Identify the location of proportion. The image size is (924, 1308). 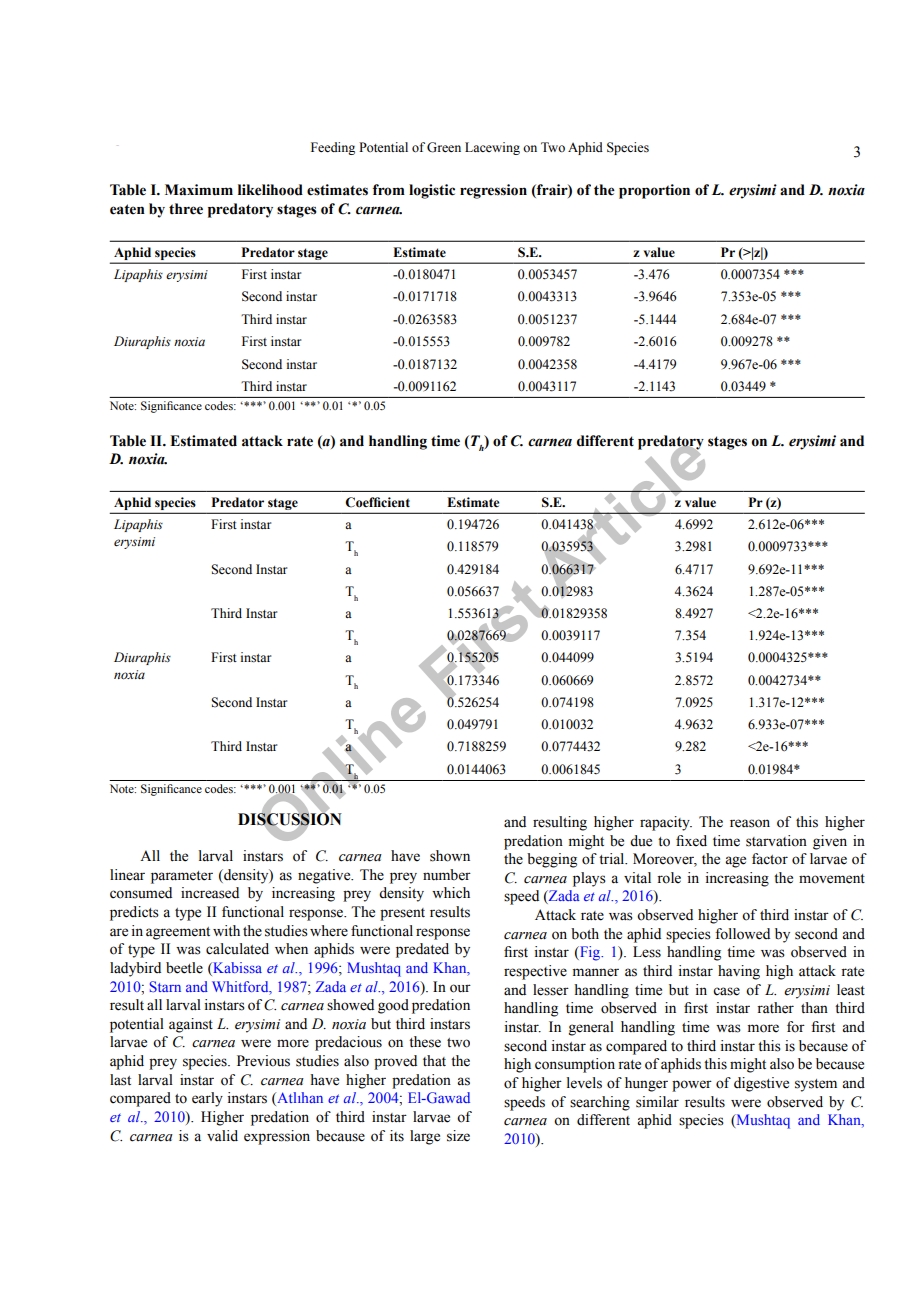
(654, 191).
